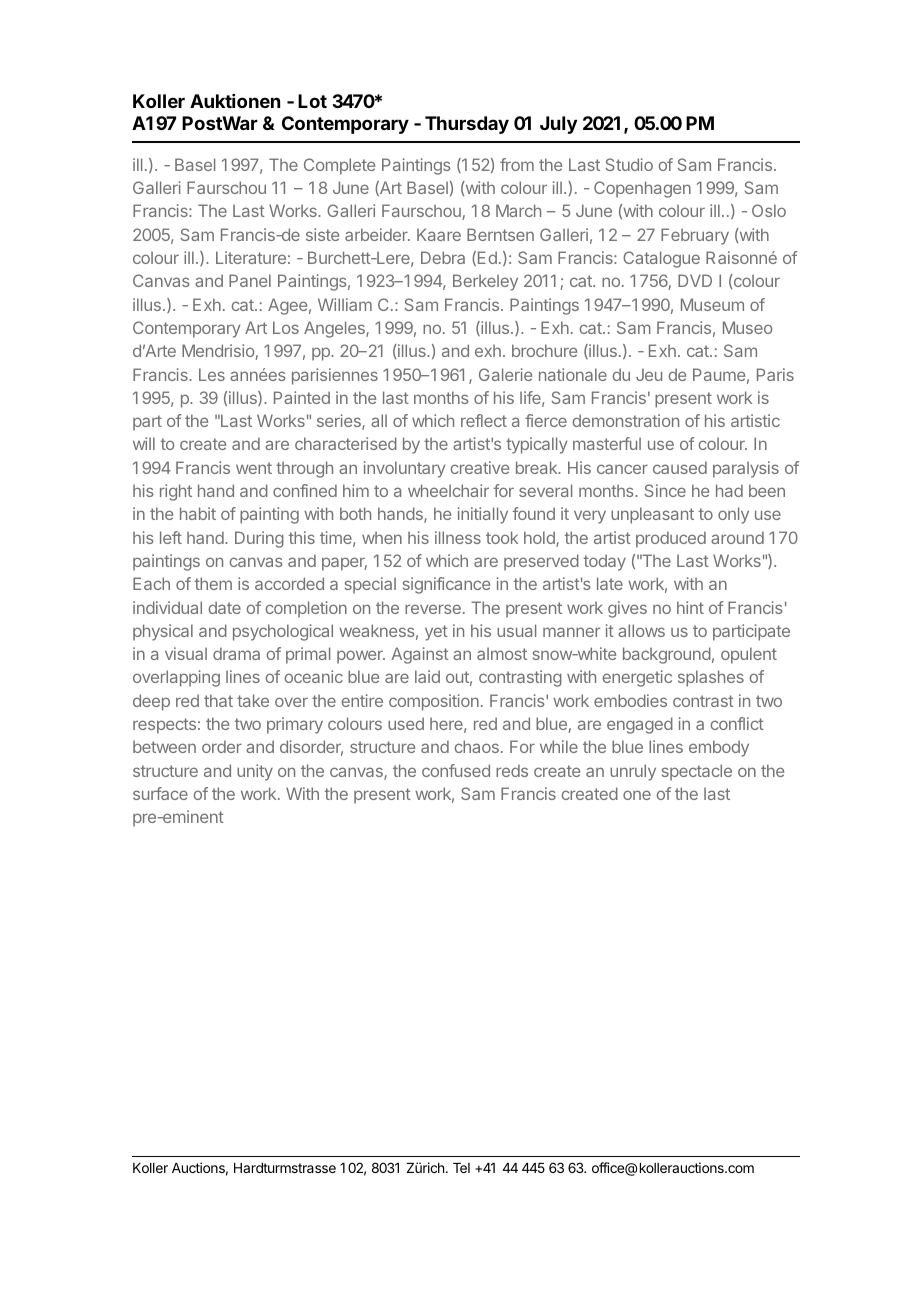 This screenshot has height=1308, width=924. I want to click on Lot, so click(312, 101).
